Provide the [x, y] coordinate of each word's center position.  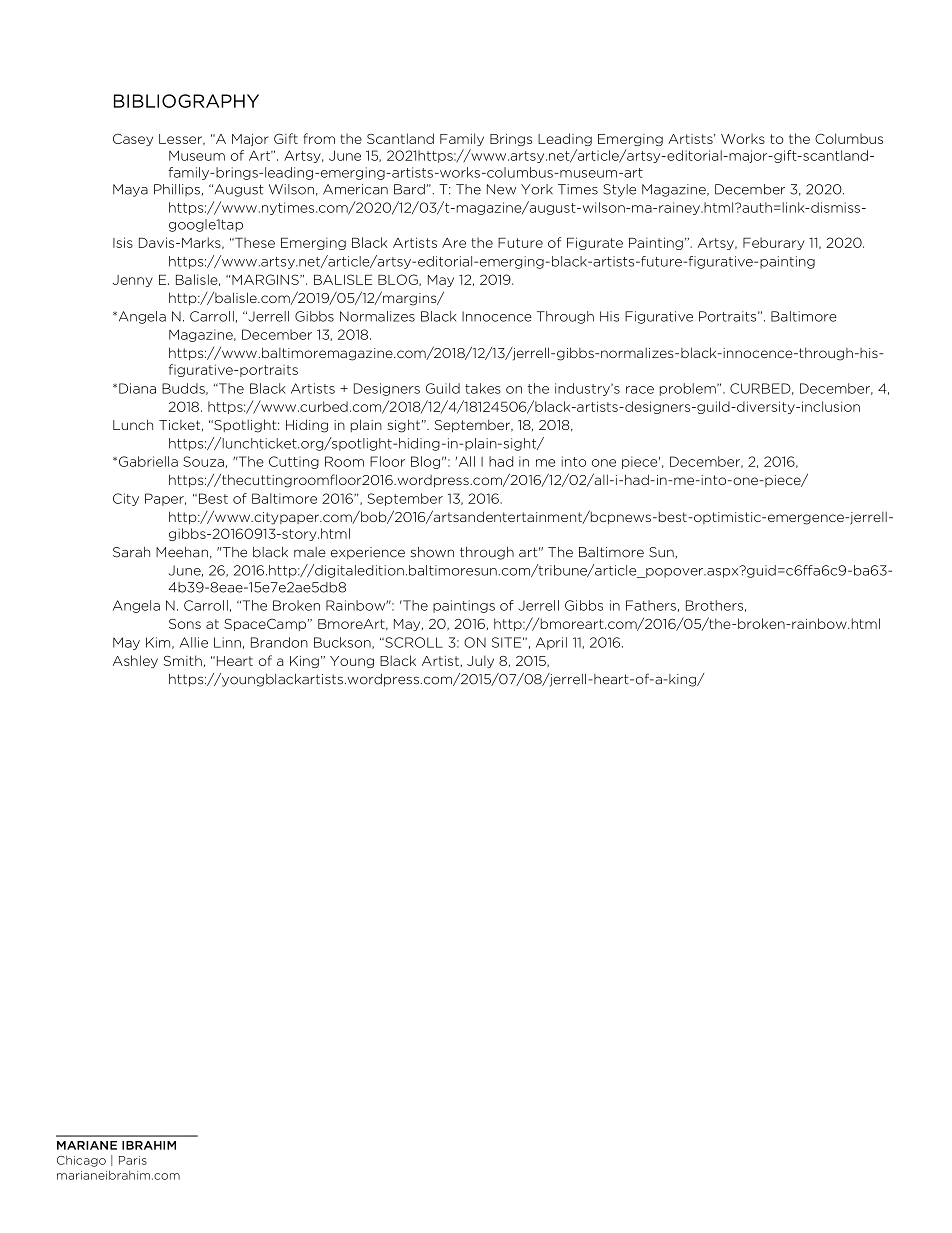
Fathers [651, 605]
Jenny [133, 281]
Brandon [279, 642]
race [640, 390]
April [551, 643]
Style [619, 190]
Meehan [182, 552]
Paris [133, 1160]
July [480, 661]
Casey [133, 140]
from [319, 138]
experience [368, 553]
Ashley [135, 661]
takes [483, 388]
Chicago [81, 1161]
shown [432, 552]
